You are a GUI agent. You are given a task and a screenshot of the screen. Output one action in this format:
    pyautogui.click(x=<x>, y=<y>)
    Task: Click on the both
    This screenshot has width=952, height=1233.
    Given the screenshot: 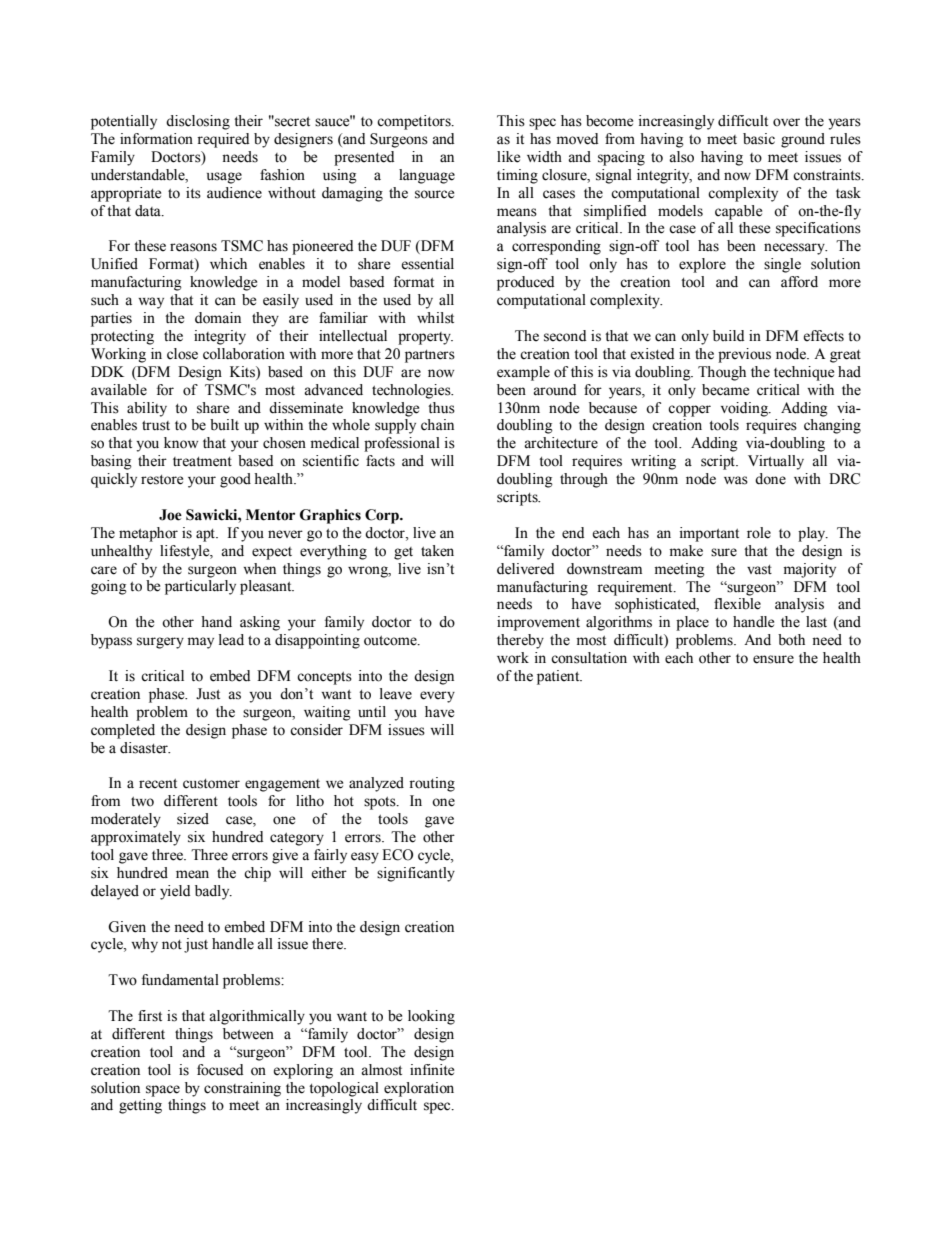 What is the action you would take?
    pyautogui.click(x=791, y=640)
